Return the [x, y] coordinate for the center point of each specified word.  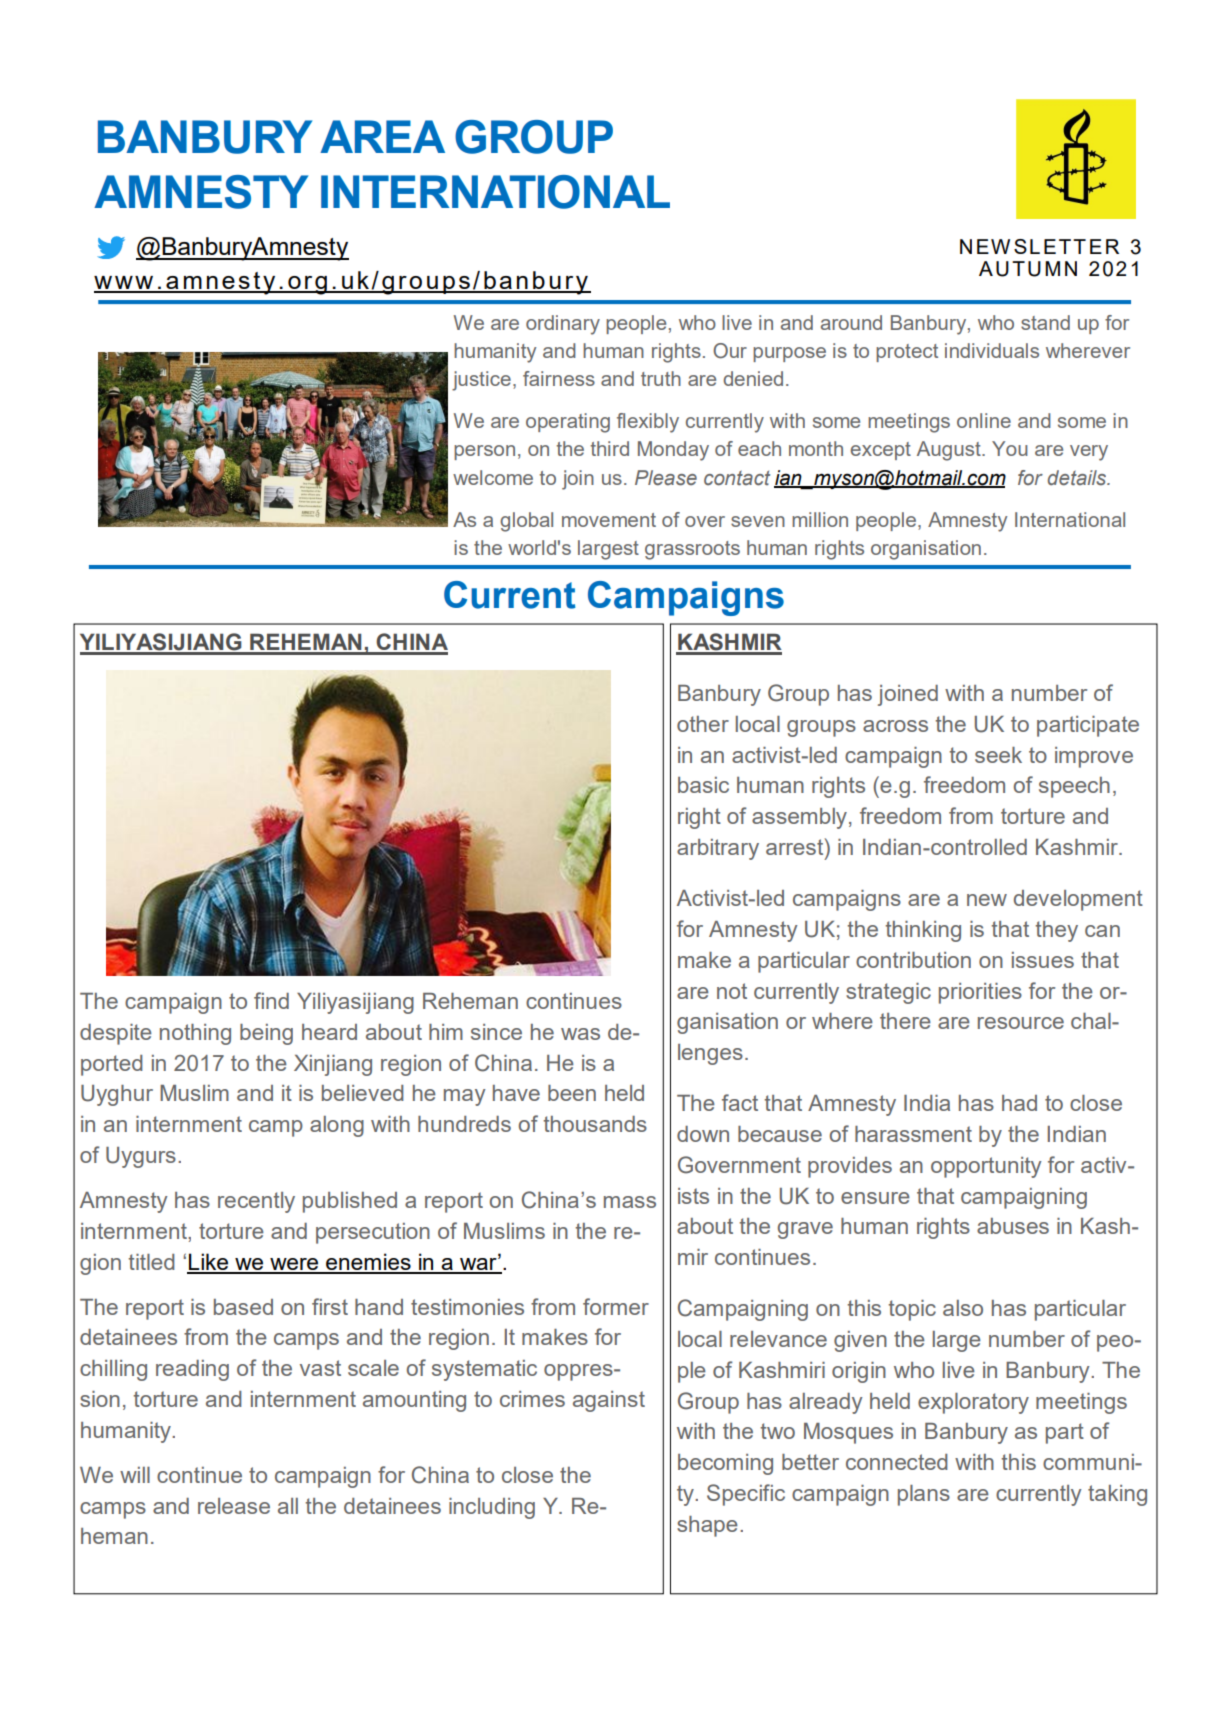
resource [1021, 1023]
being [266, 1034]
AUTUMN [1028, 269]
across [895, 726]
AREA [382, 136]
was [580, 1034]
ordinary [563, 325]
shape [707, 1526]
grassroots [692, 550]
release [234, 1506]
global [526, 522]
